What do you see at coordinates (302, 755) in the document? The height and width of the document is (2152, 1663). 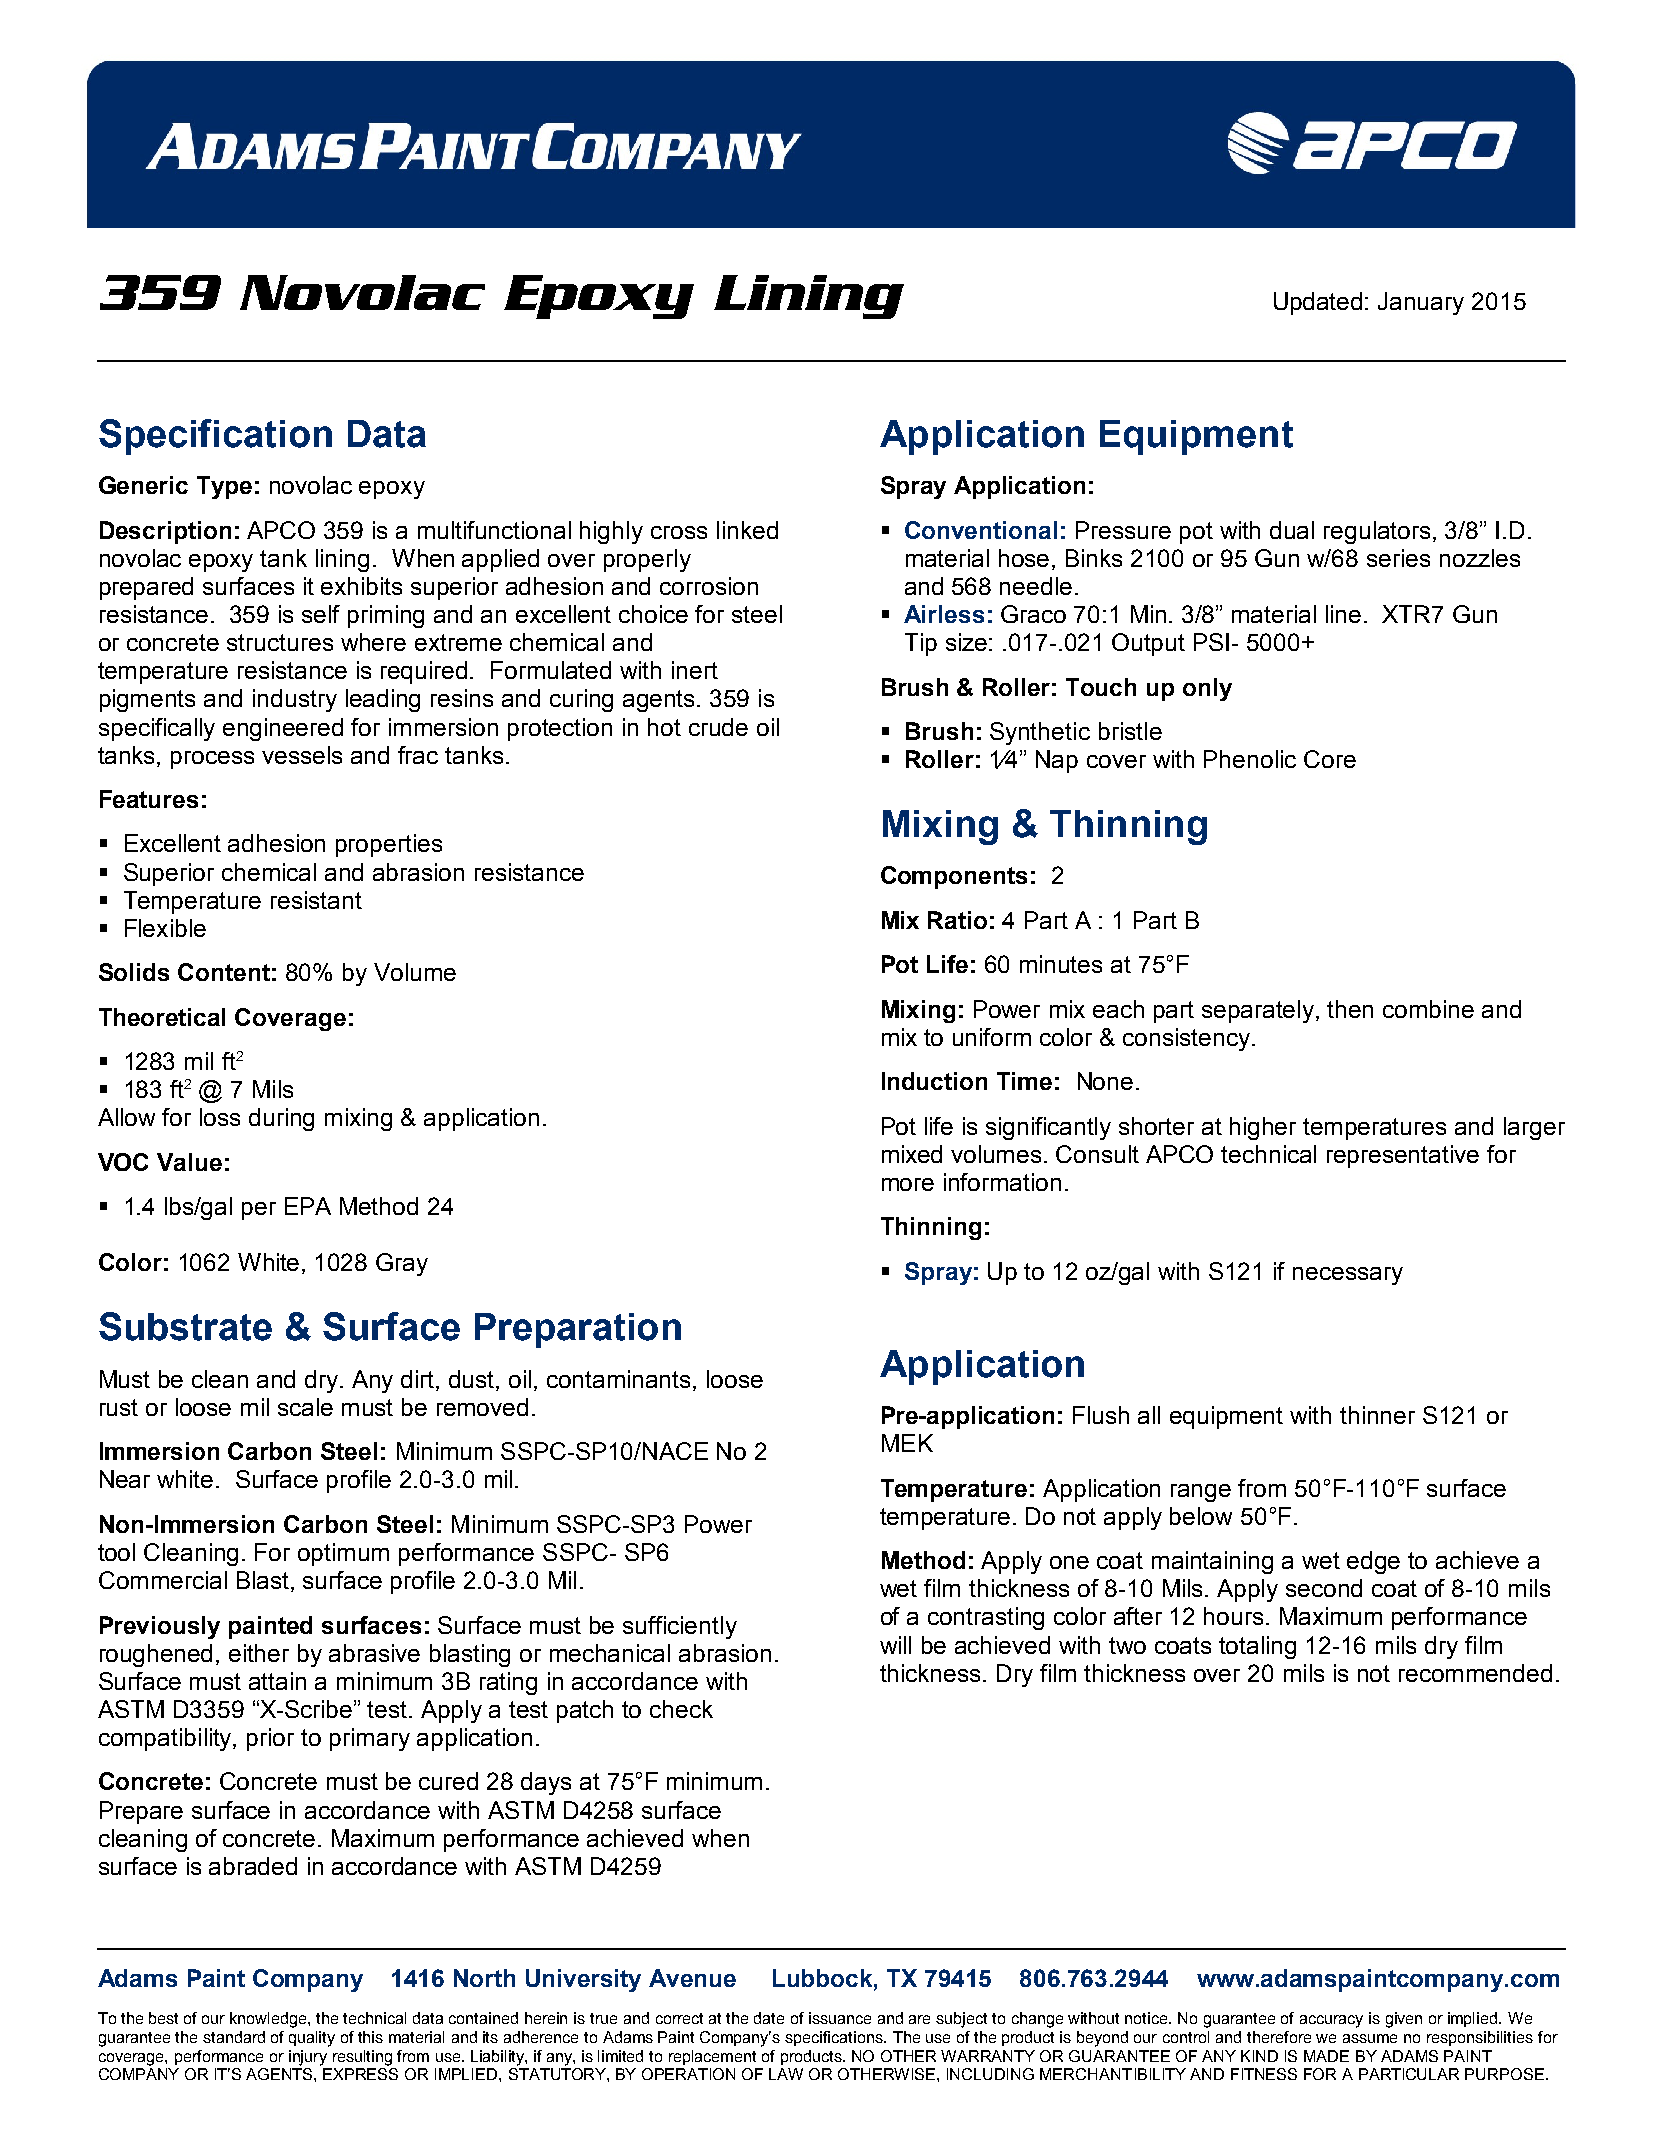 I see `vessels` at bounding box center [302, 755].
